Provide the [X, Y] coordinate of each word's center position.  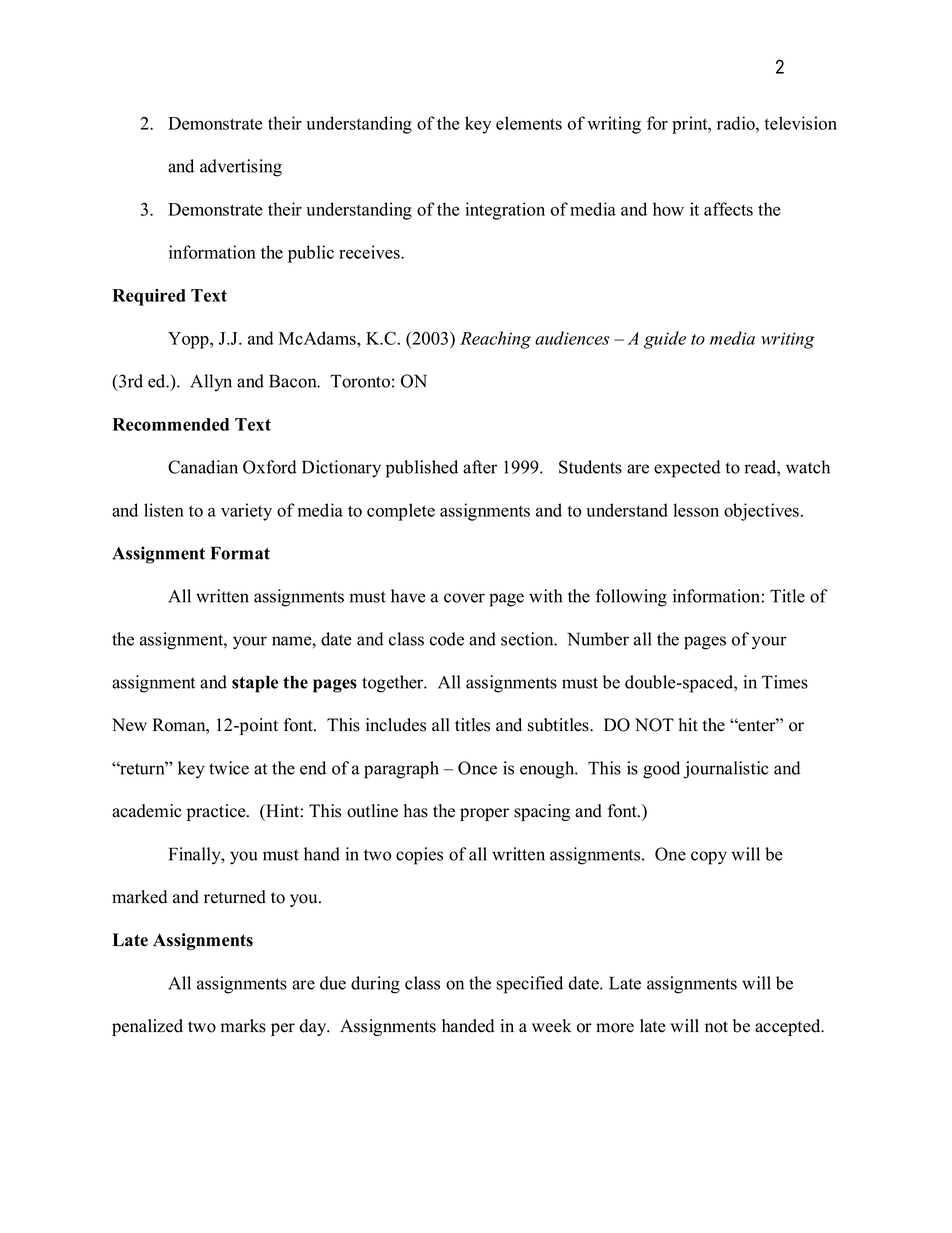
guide [665, 340]
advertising [241, 168]
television [800, 123]
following [631, 598]
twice [229, 768]
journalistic [726, 770]
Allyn [211, 383]
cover [464, 598]
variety [246, 512]
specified [530, 985]
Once [477, 768]
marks [243, 1026]
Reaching [495, 340]
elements [529, 123]
